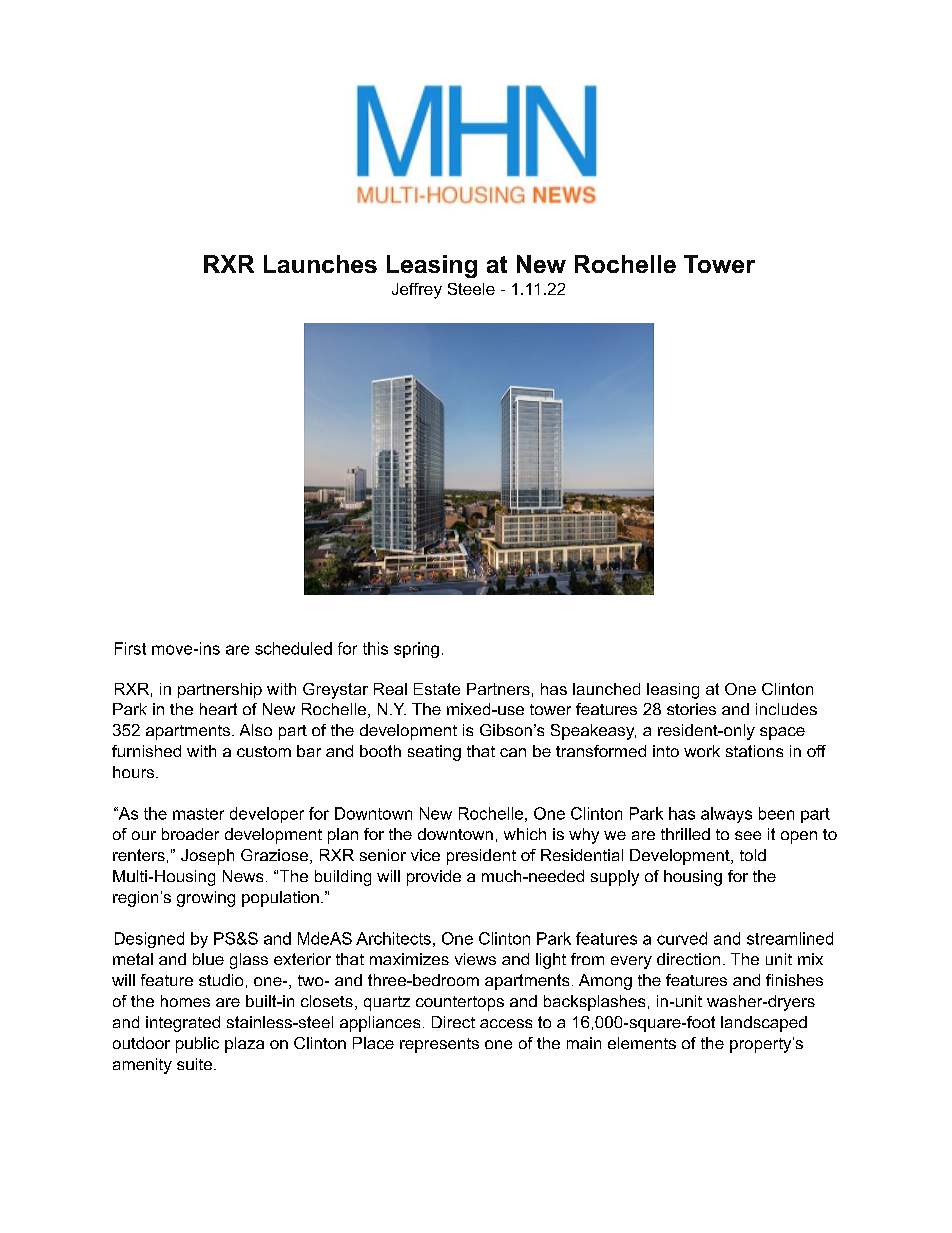  Describe the element at coordinates (197, 1045) in the image. I see `public` at that location.
